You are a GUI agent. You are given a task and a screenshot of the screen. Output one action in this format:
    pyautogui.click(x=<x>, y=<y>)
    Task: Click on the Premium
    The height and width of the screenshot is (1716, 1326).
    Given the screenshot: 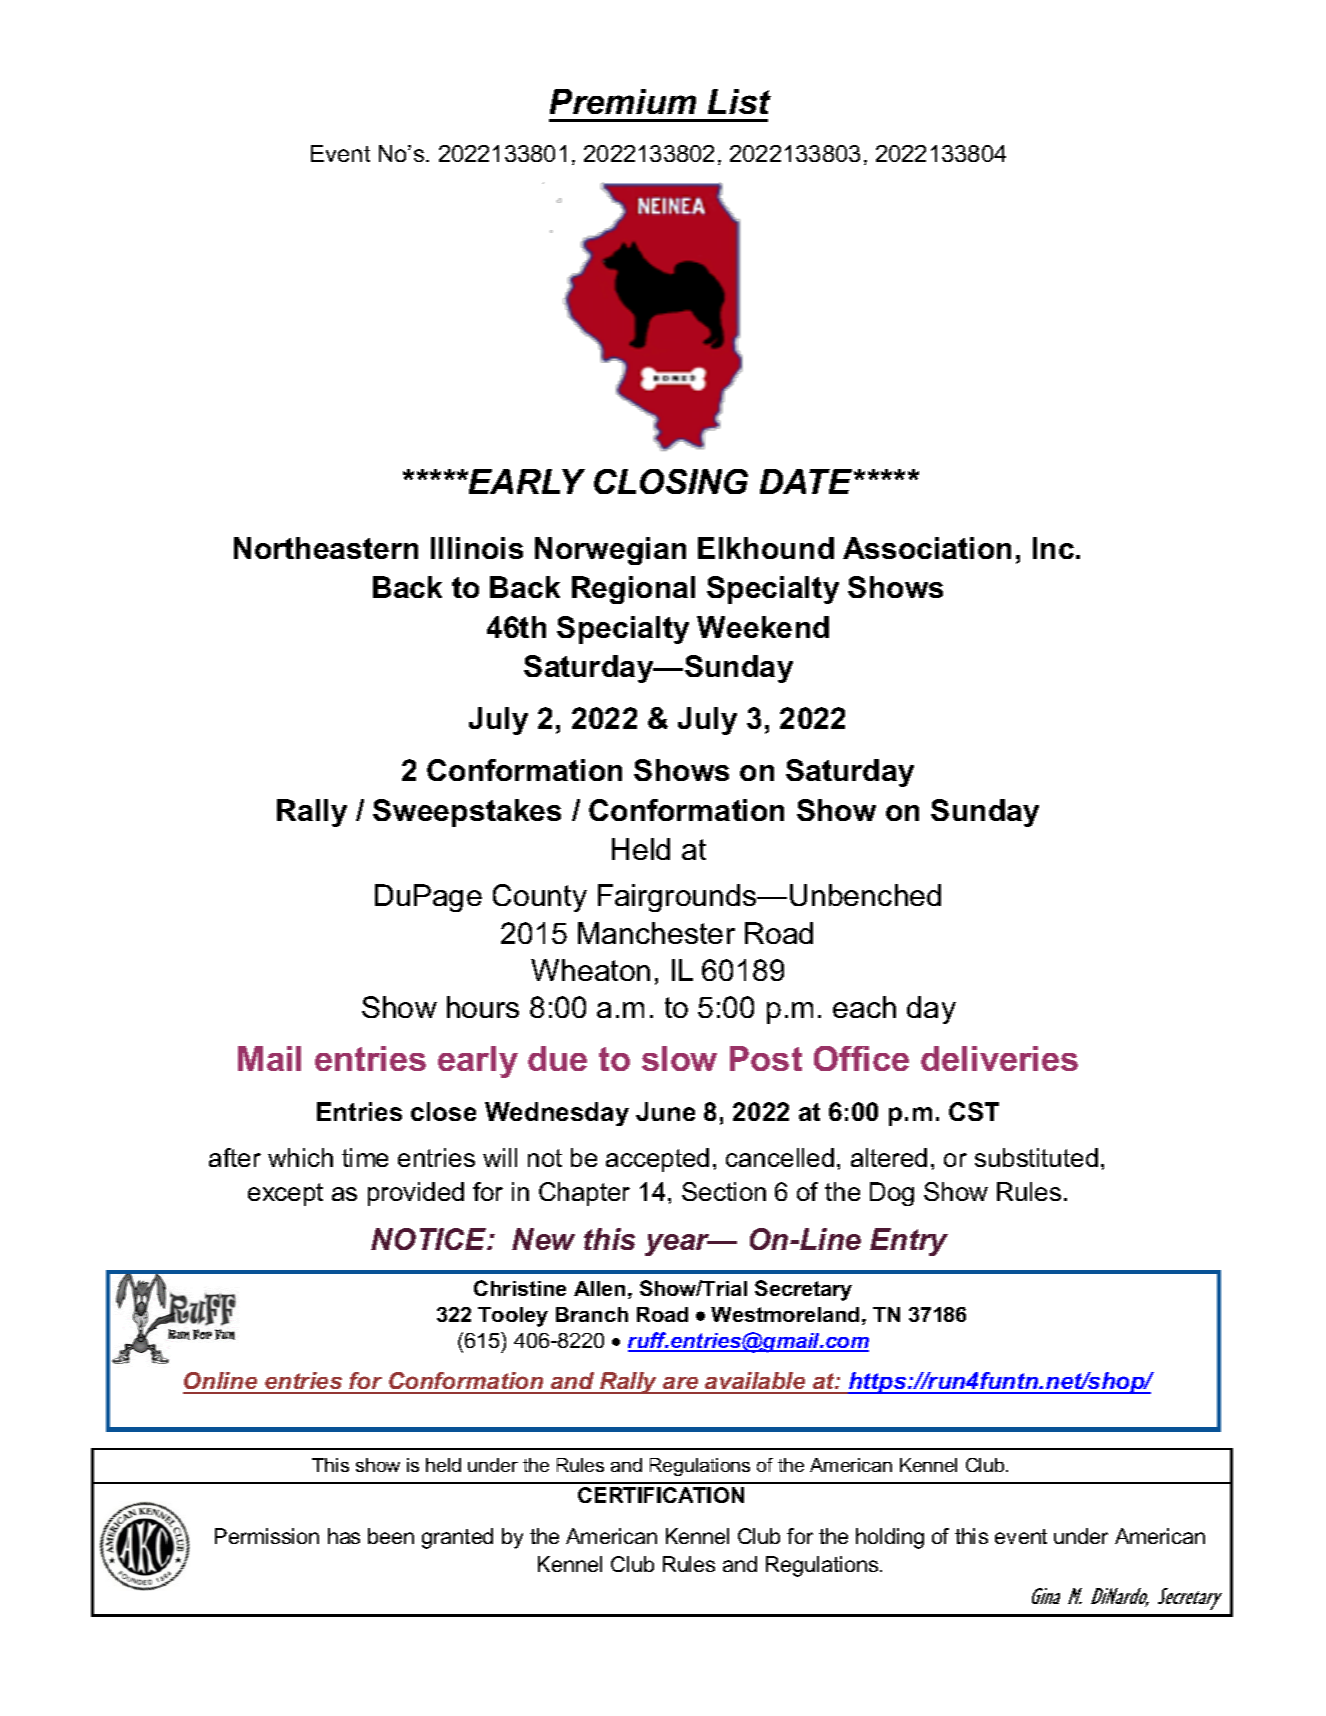 What is the action you would take?
    pyautogui.click(x=623, y=101)
